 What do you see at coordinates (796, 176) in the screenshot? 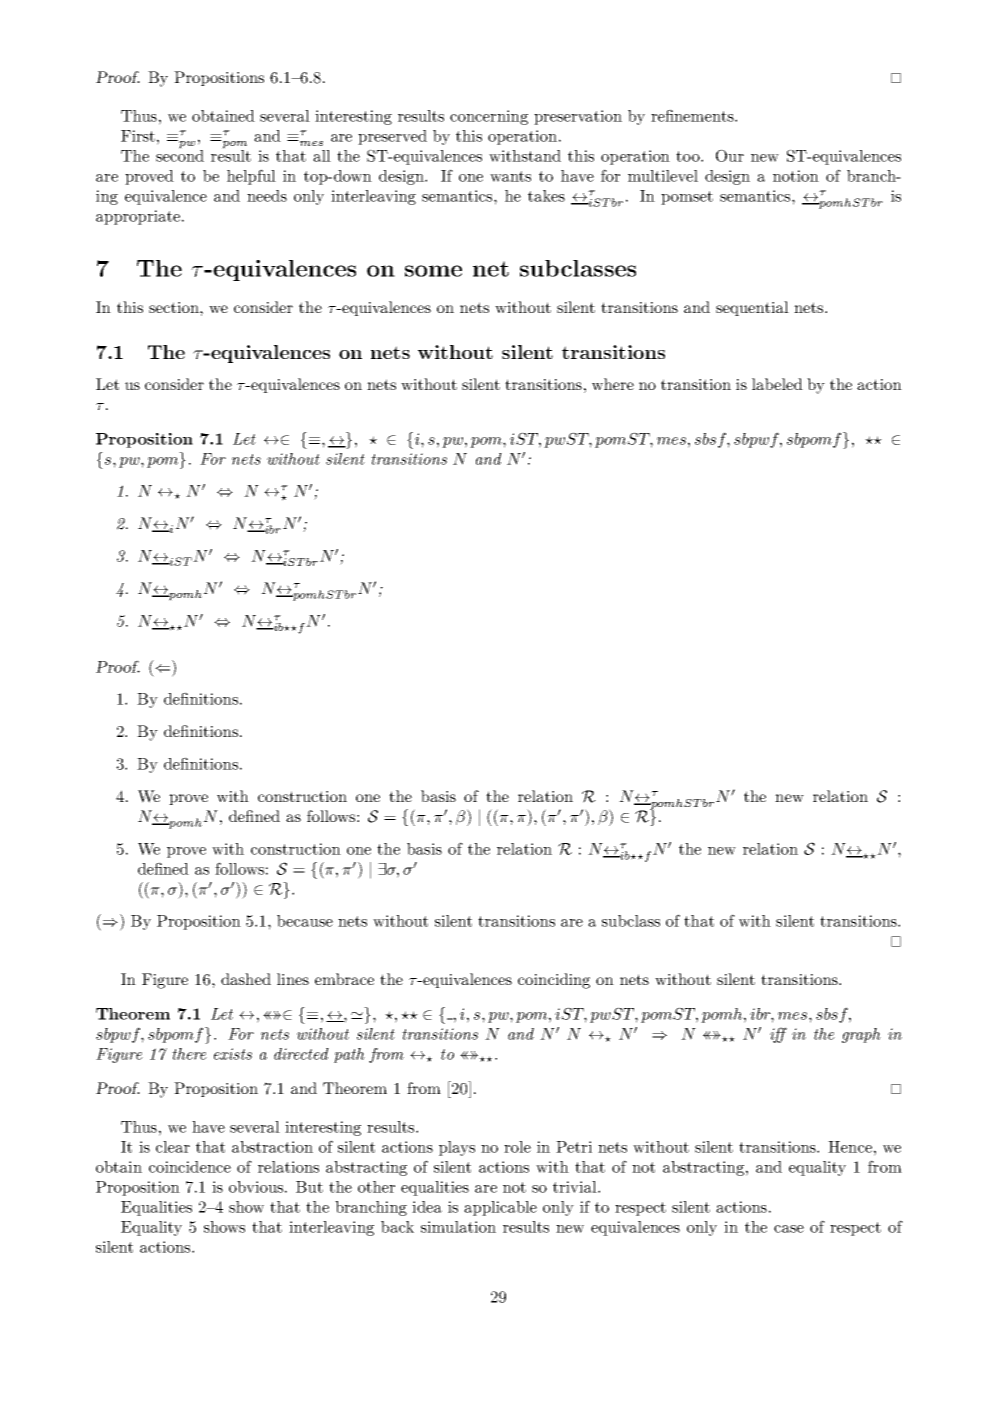
I see `notion` at bounding box center [796, 176].
